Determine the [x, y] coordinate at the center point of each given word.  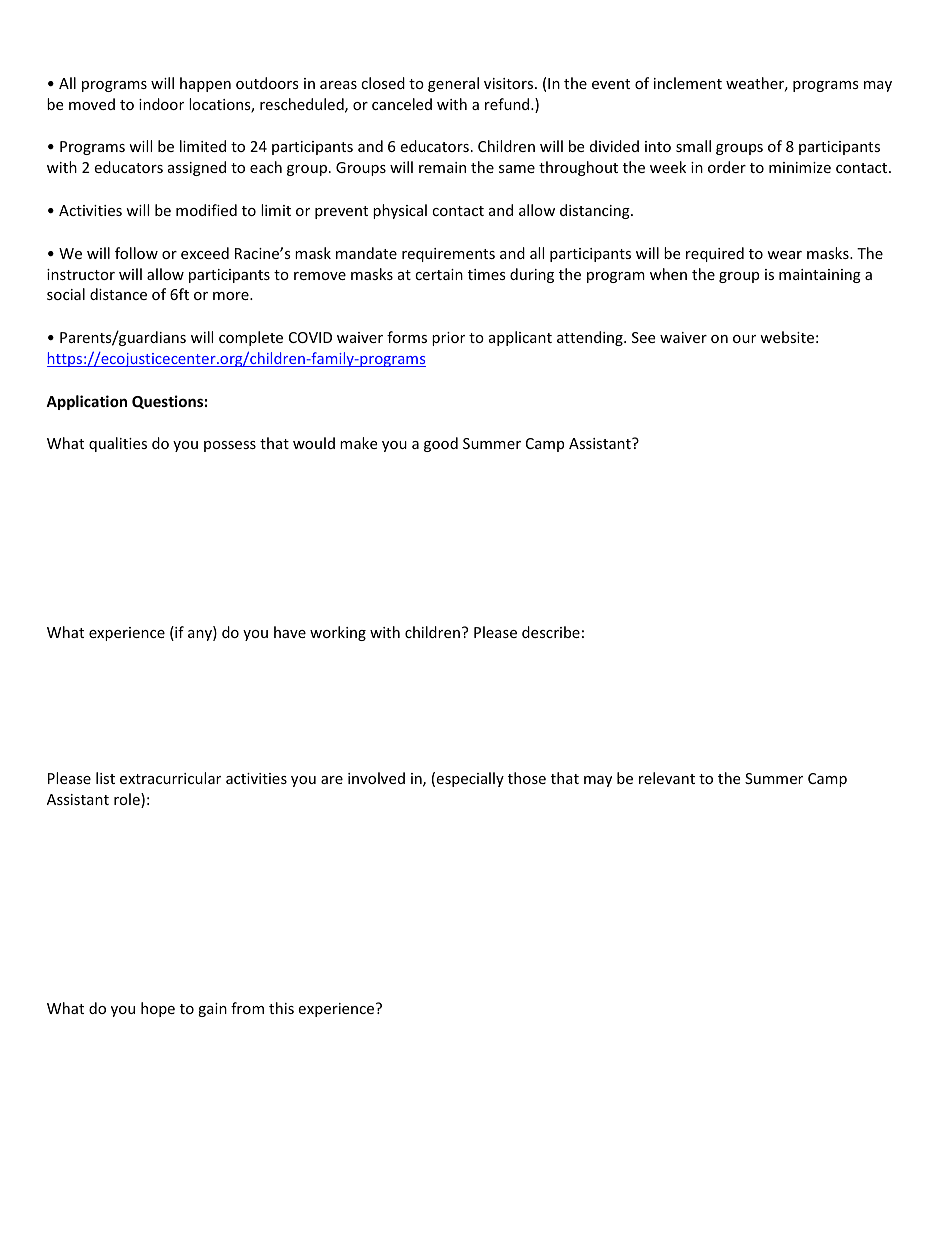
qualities [118, 444]
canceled [402, 104]
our [744, 339]
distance [118, 294]
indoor [161, 104]
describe [551, 632]
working [338, 633]
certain [439, 274]
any [201, 635]
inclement [688, 83]
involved [376, 778]
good [441, 444]
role [128, 800]
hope [158, 1009]
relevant [667, 778]
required [715, 254]
